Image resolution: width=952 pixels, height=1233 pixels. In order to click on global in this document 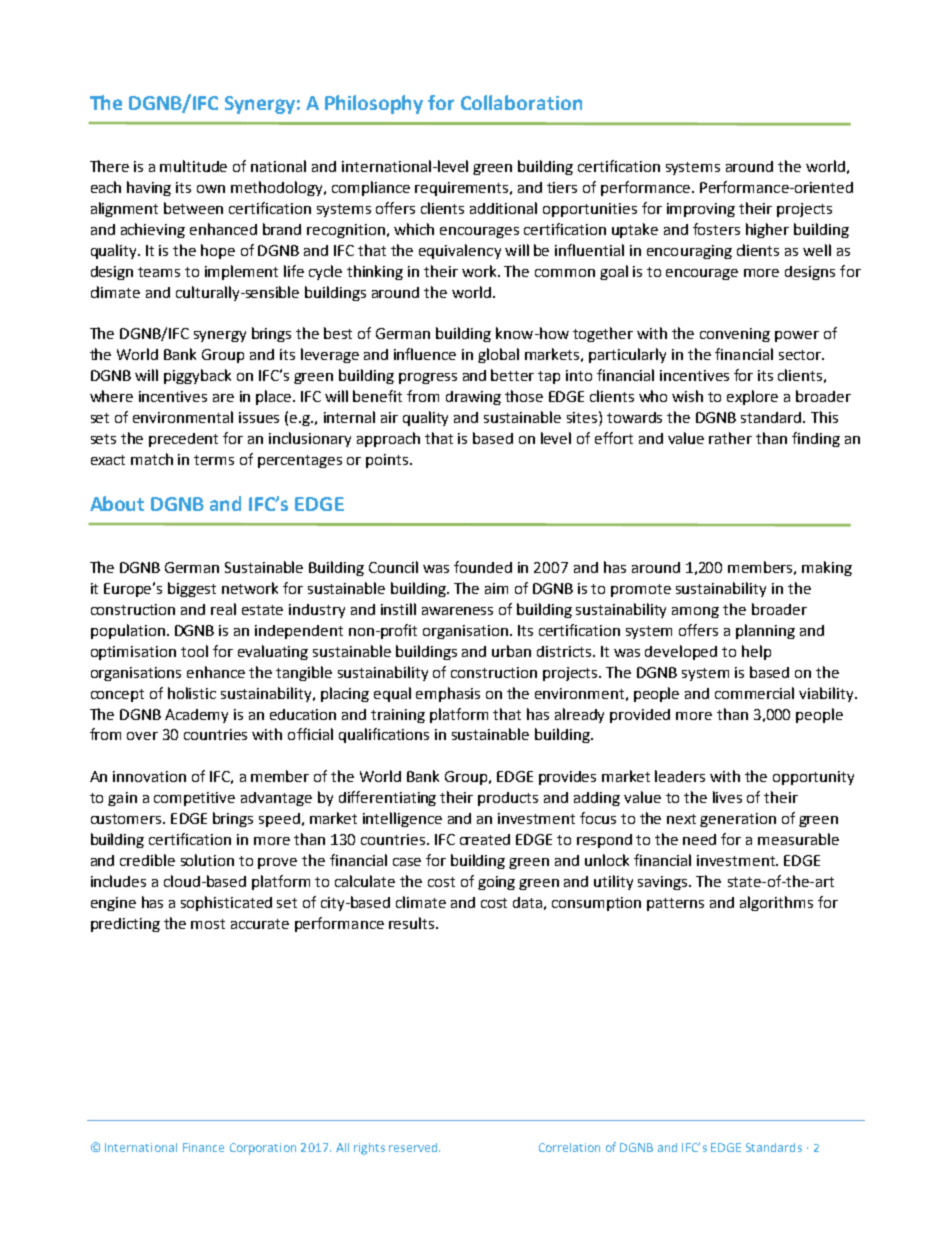, I will do `click(498, 355)`.
